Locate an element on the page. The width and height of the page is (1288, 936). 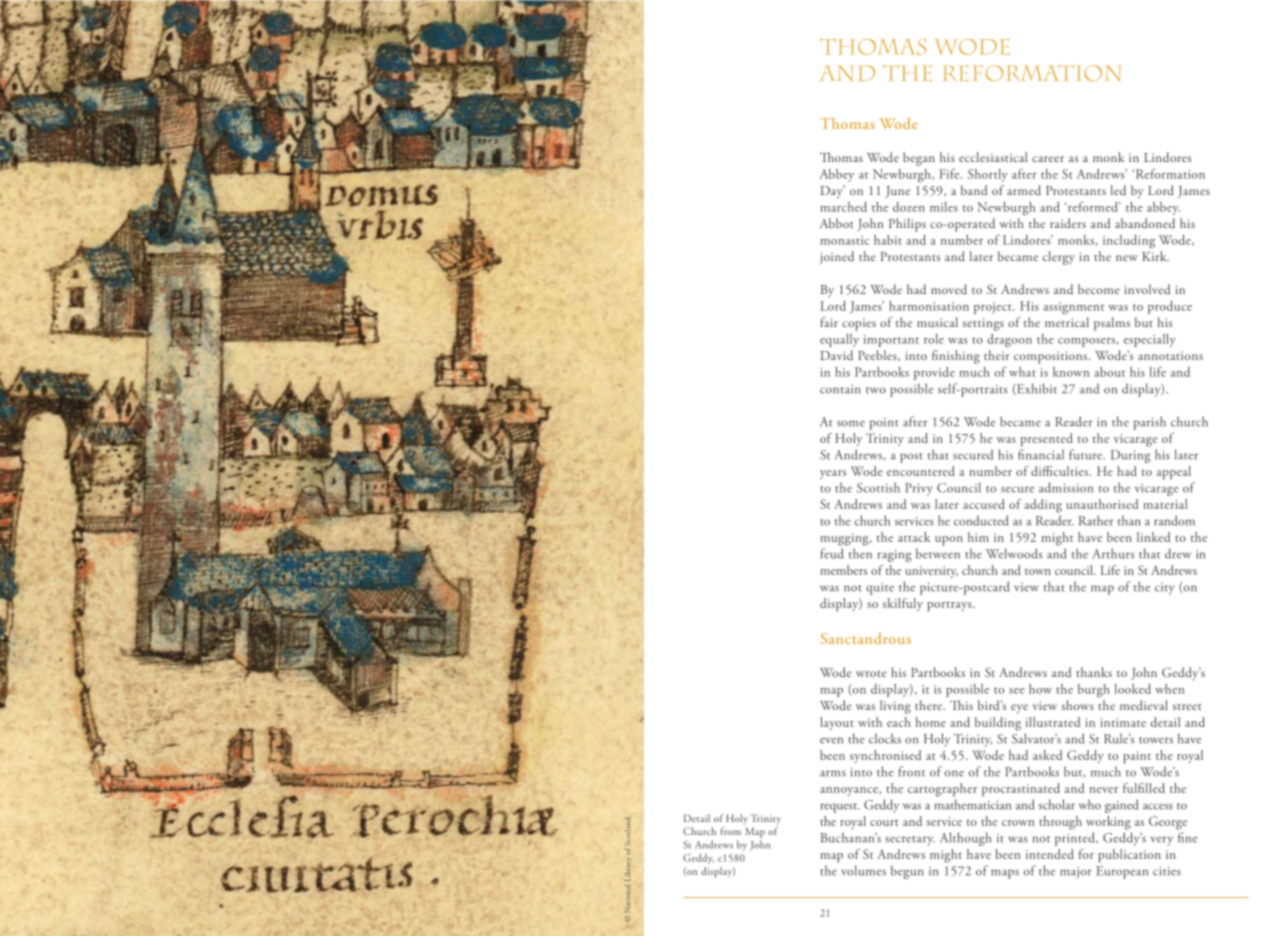
unauthorised is located at coordinates (1102, 504).
